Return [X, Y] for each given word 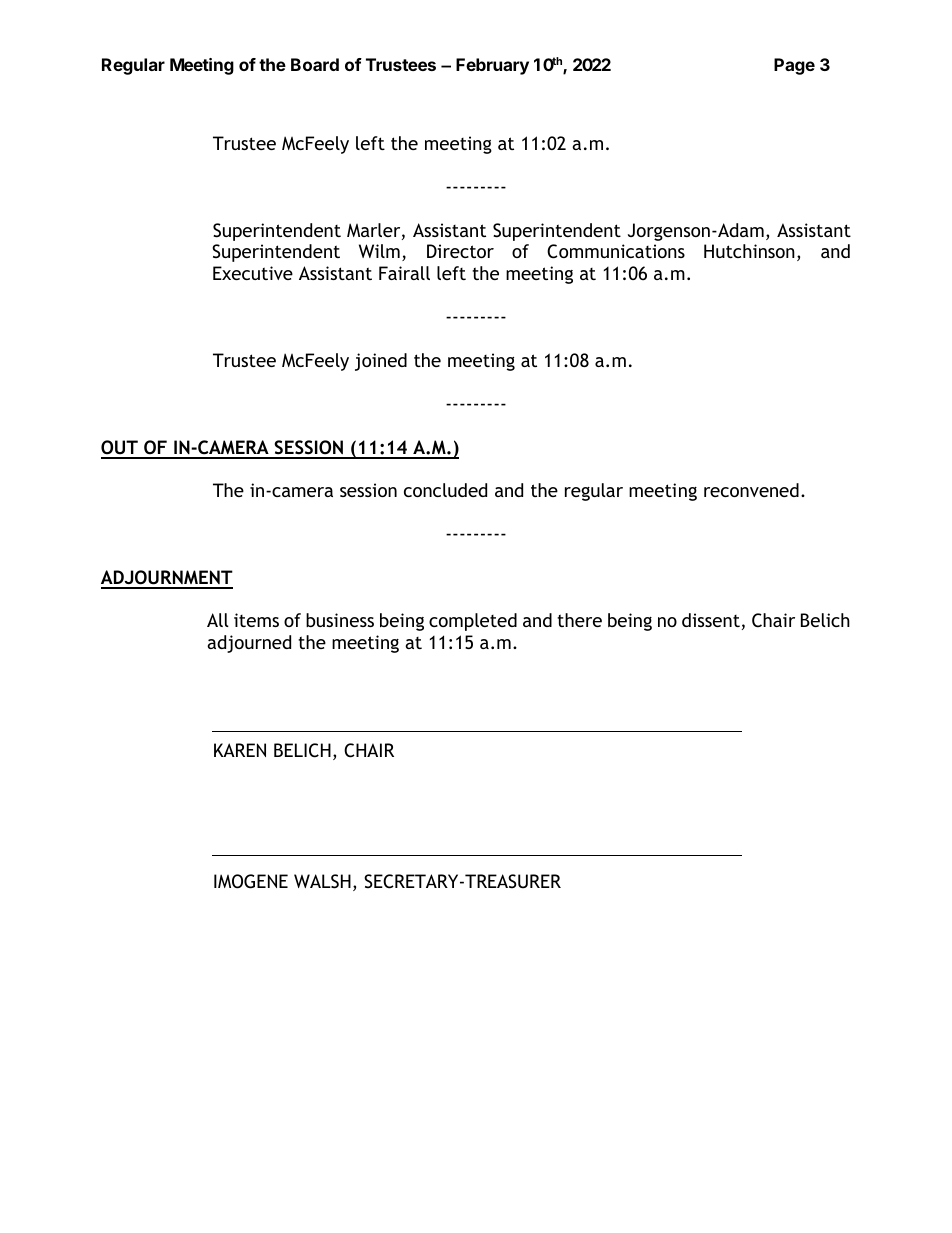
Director [460, 251]
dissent [711, 620]
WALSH [322, 881]
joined [381, 362]
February [492, 66]
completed [473, 622]
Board [315, 64]
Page [794, 66]
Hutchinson [749, 251]
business [340, 620]
